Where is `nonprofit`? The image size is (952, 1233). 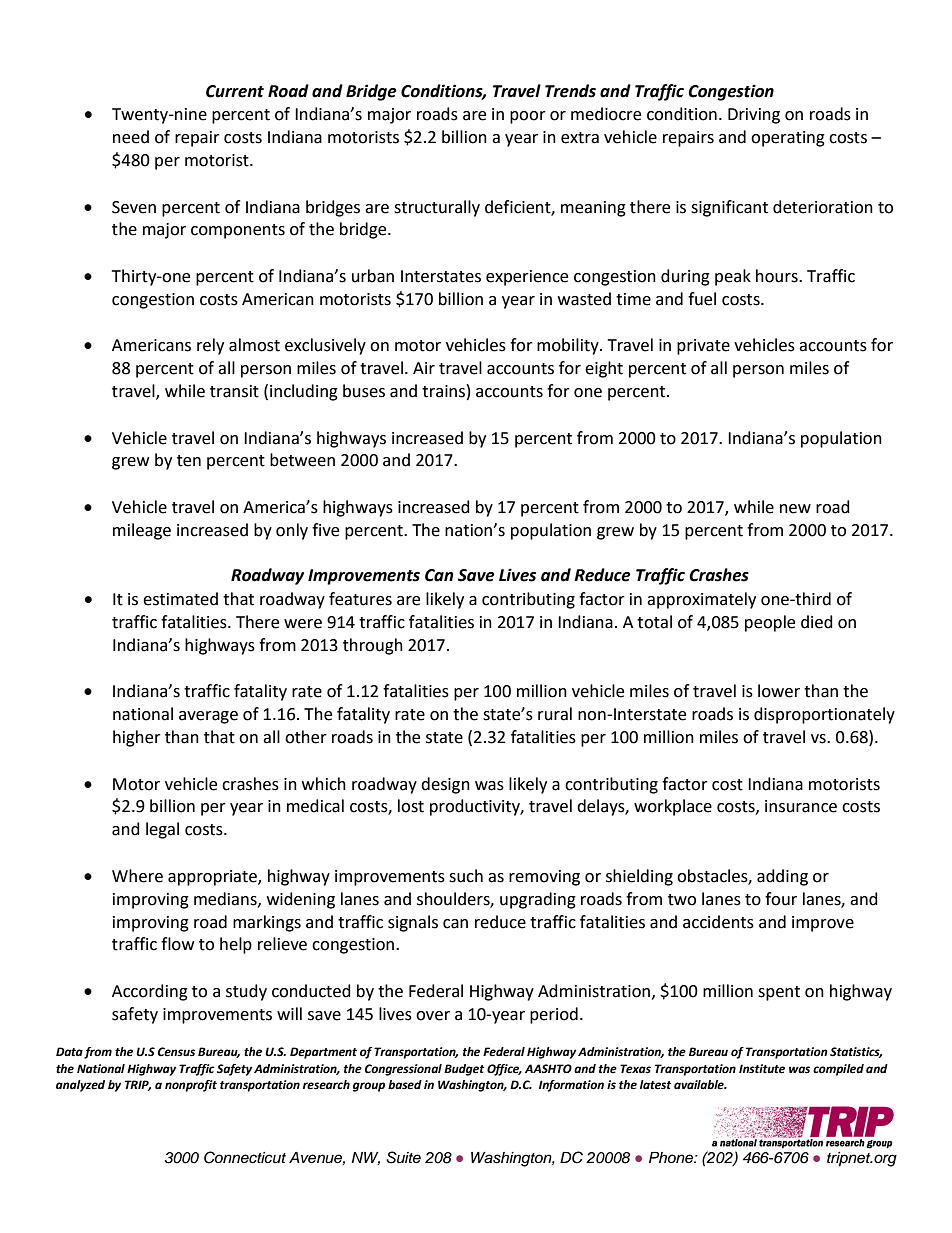
nonprofit is located at coordinates (191, 1086).
